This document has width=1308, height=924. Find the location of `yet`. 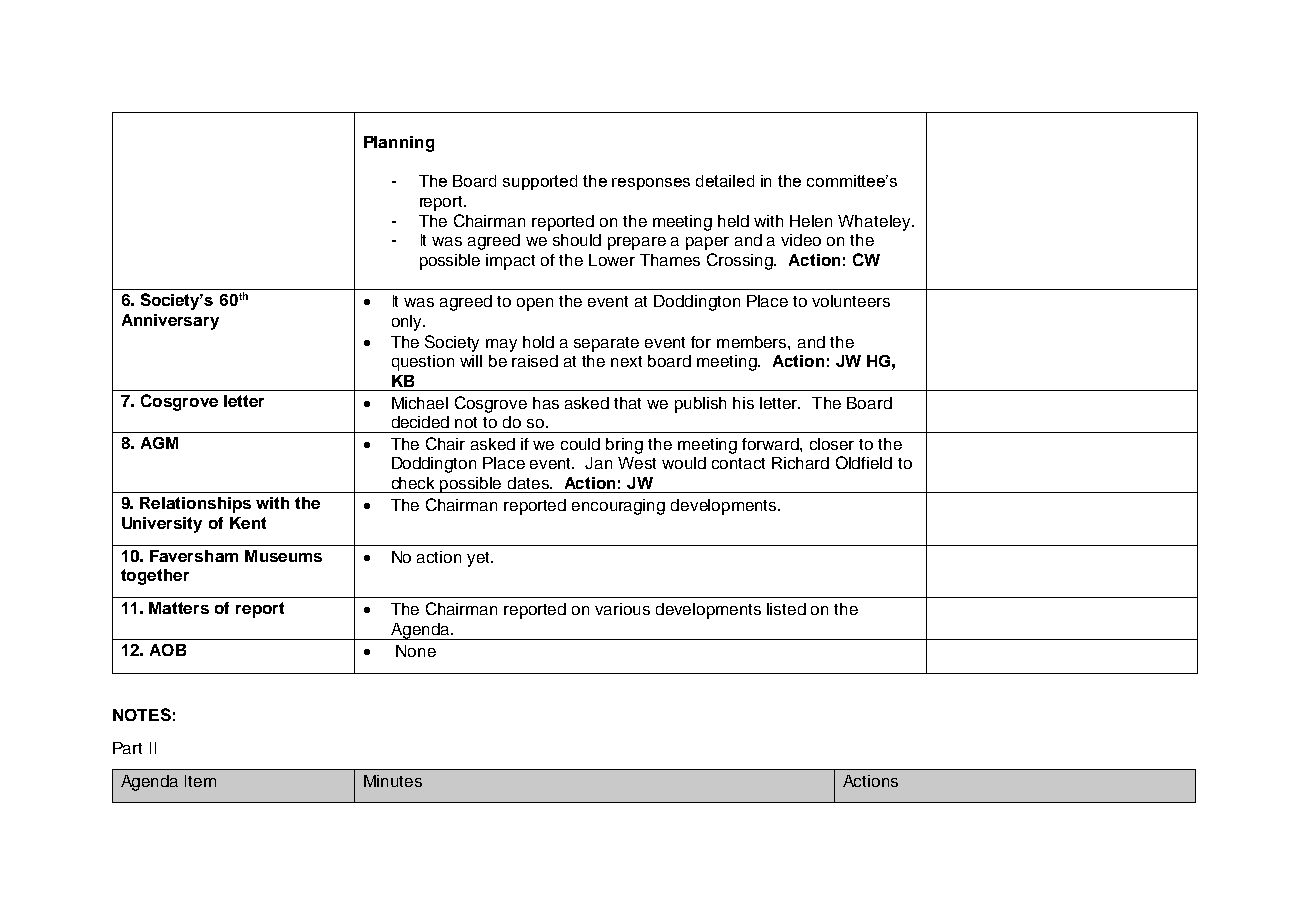

yet is located at coordinates (480, 559).
